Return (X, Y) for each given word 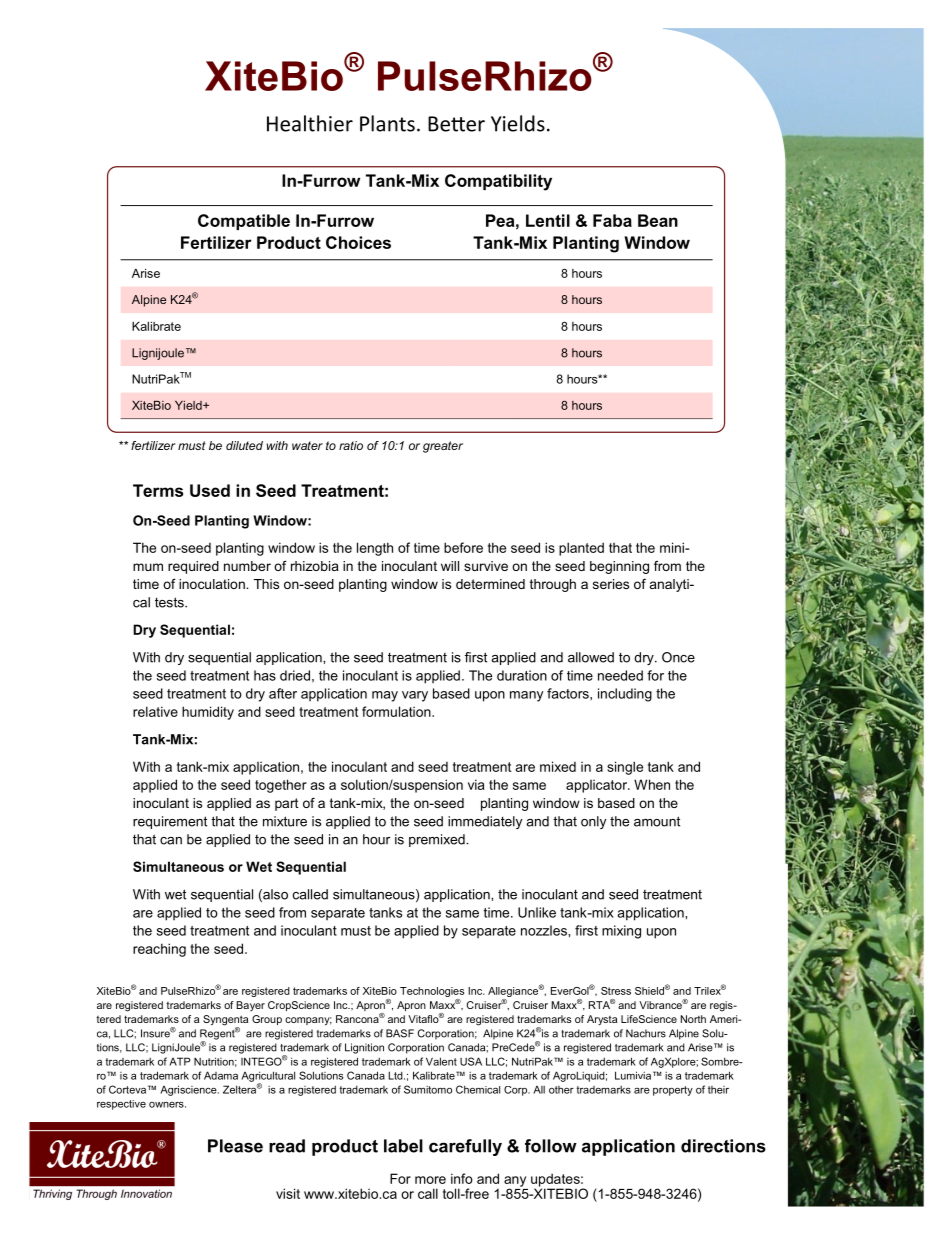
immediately (485, 822)
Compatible (244, 222)
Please (235, 1146)
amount (657, 821)
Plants (387, 123)
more (430, 1180)
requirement (170, 822)
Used (210, 490)
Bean (658, 220)
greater (443, 447)
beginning (619, 567)
